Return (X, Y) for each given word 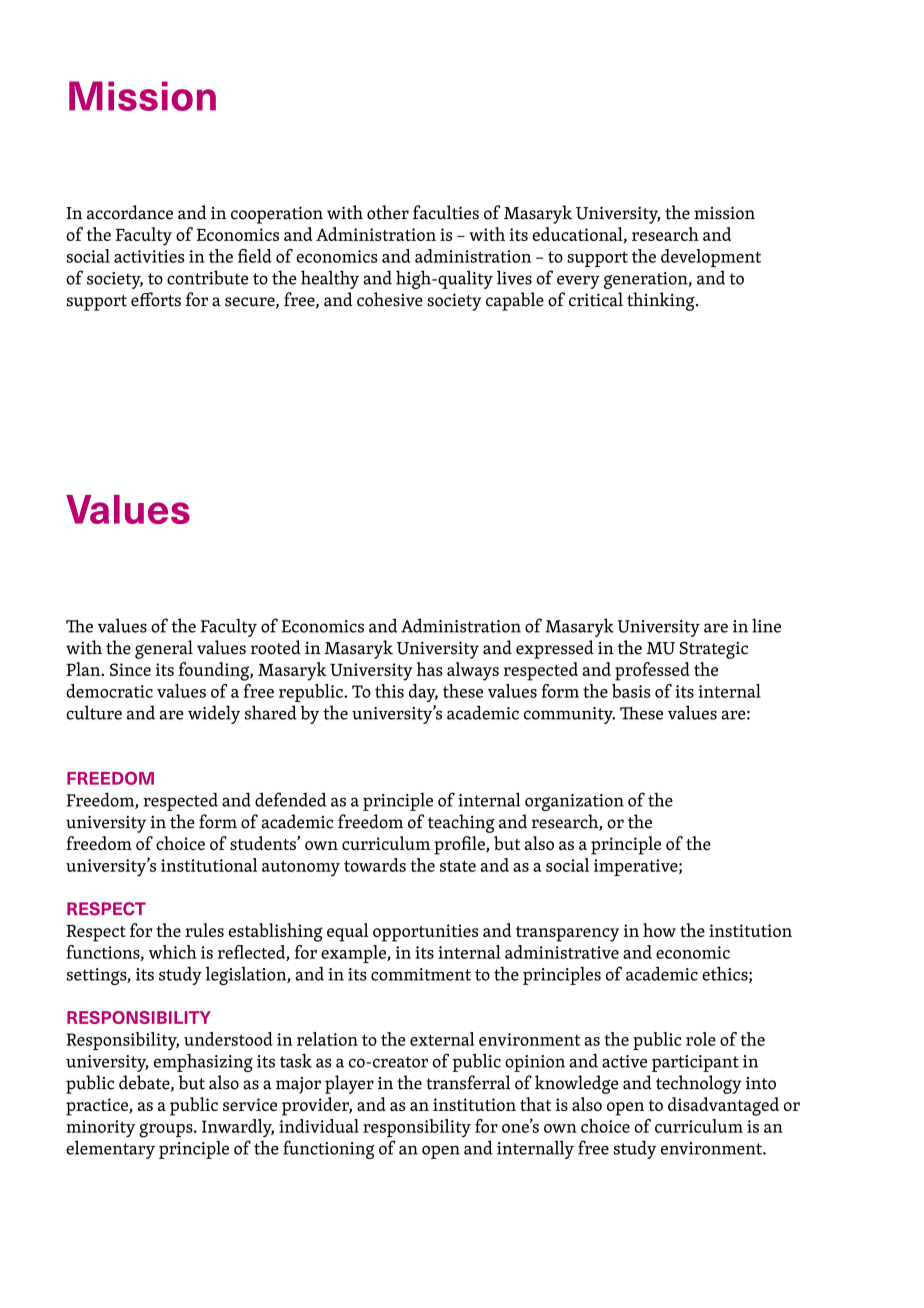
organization (574, 802)
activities (149, 256)
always (473, 671)
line (766, 625)
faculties (446, 212)
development (711, 258)
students (264, 843)
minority (100, 1128)
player (349, 1084)
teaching (461, 823)
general (164, 649)
